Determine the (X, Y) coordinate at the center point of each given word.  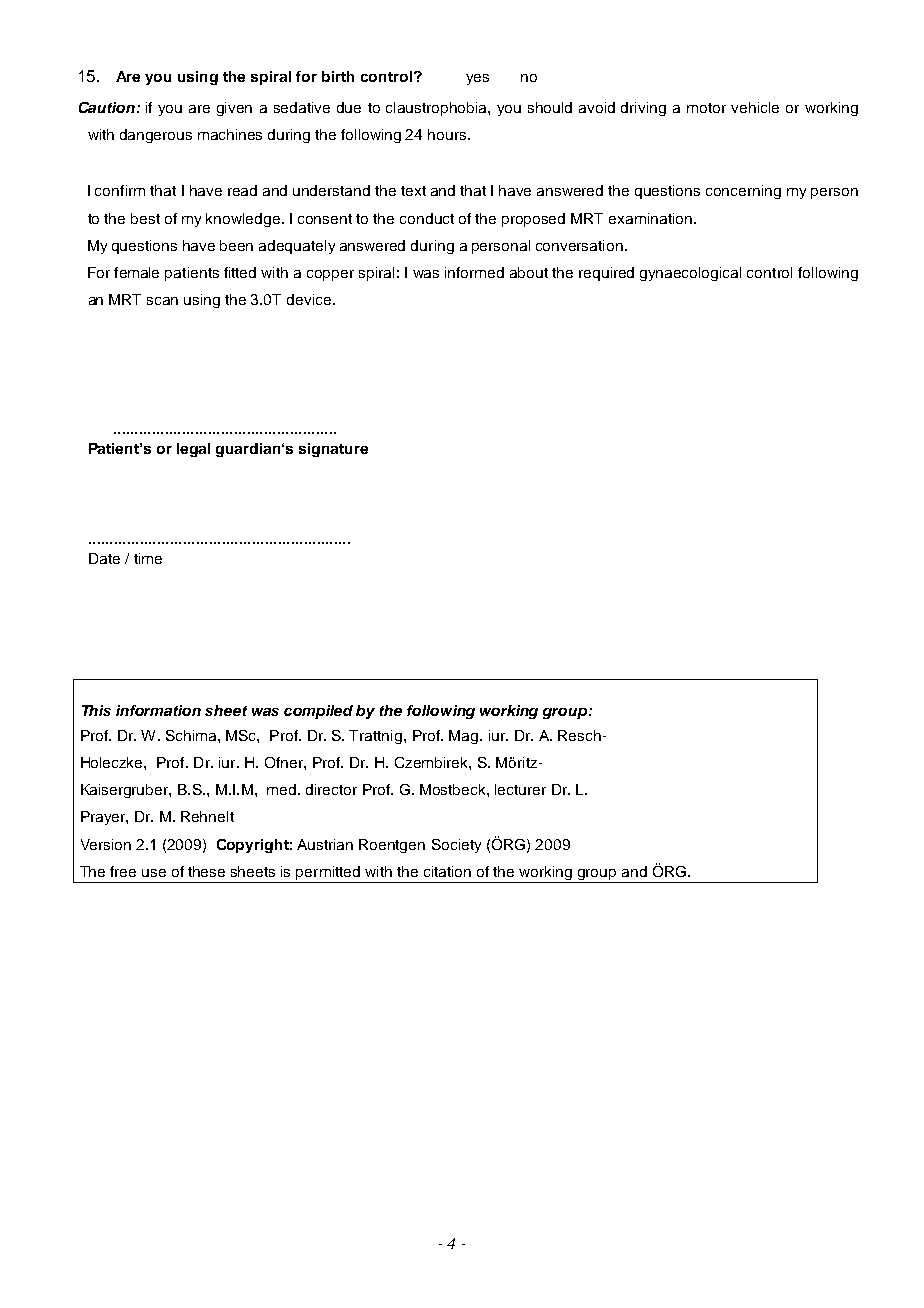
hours (448, 134)
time (148, 558)
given (234, 109)
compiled (318, 712)
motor (706, 108)
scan (162, 301)
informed (474, 272)
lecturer (520, 789)
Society (456, 846)
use (154, 873)
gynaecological (690, 274)
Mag (465, 737)
